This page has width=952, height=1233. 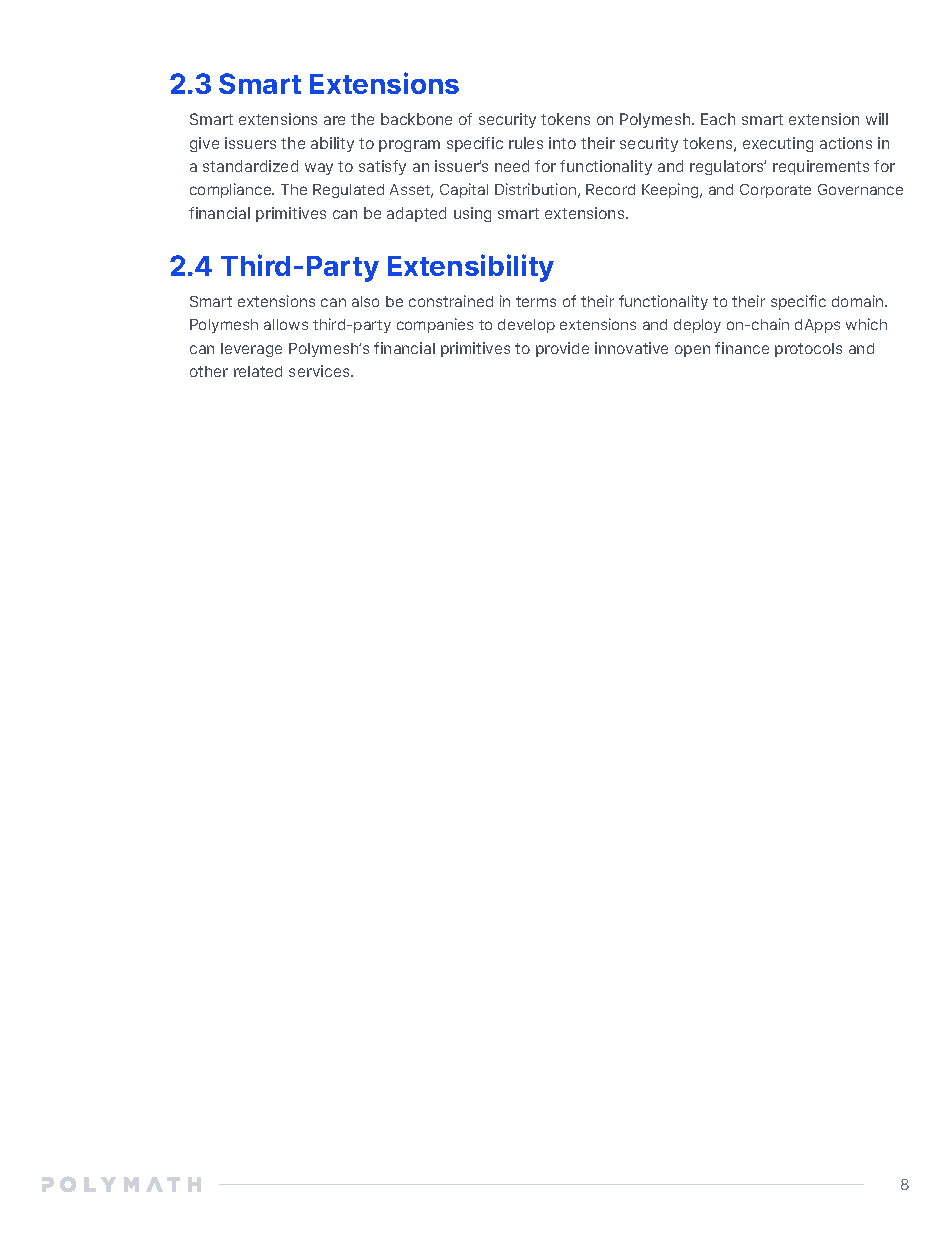 I want to click on related, so click(x=258, y=371).
